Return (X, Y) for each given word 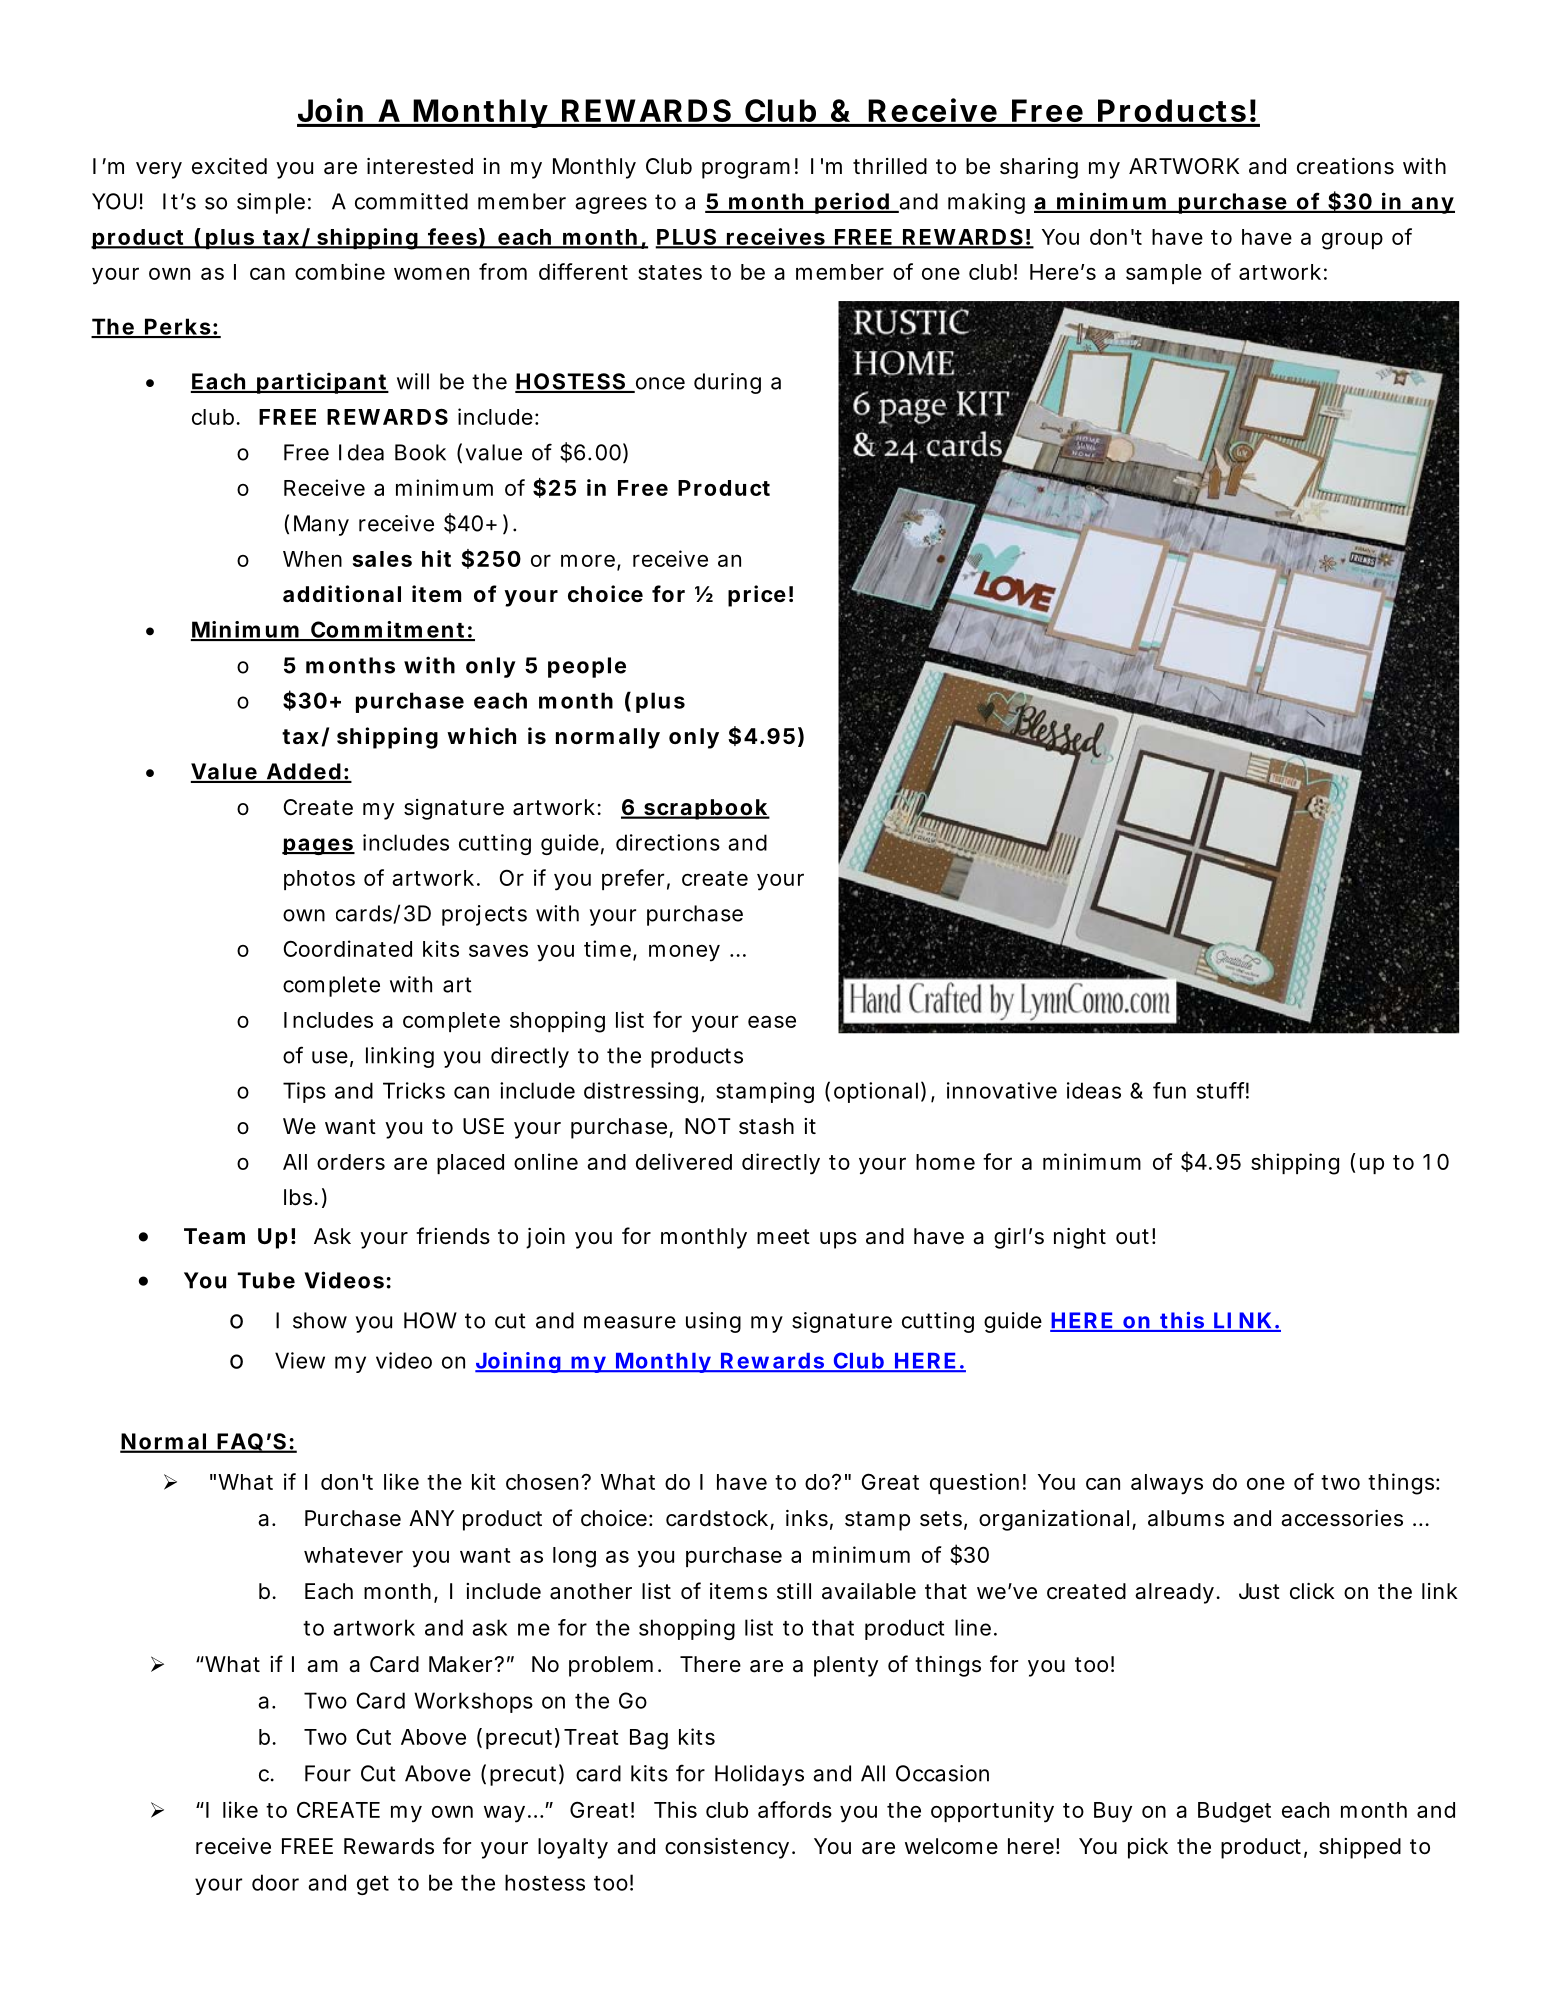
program (746, 170)
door (275, 1882)
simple (271, 203)
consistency (727, 1848)
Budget (1234, 1812)
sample (1164, 274)
